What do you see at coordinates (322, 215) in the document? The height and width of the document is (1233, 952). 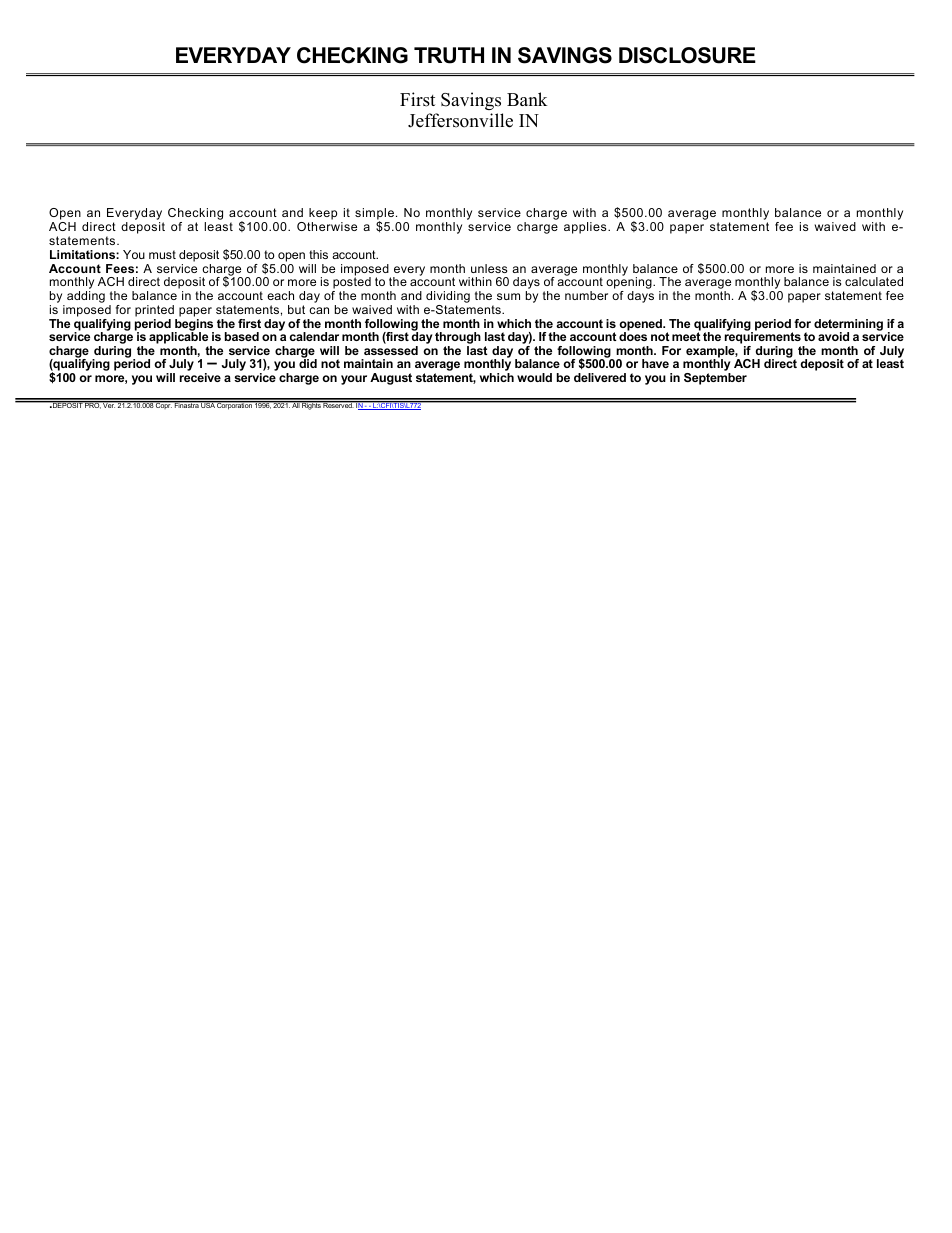 I see `keep` at bounding box center [322, 215].
